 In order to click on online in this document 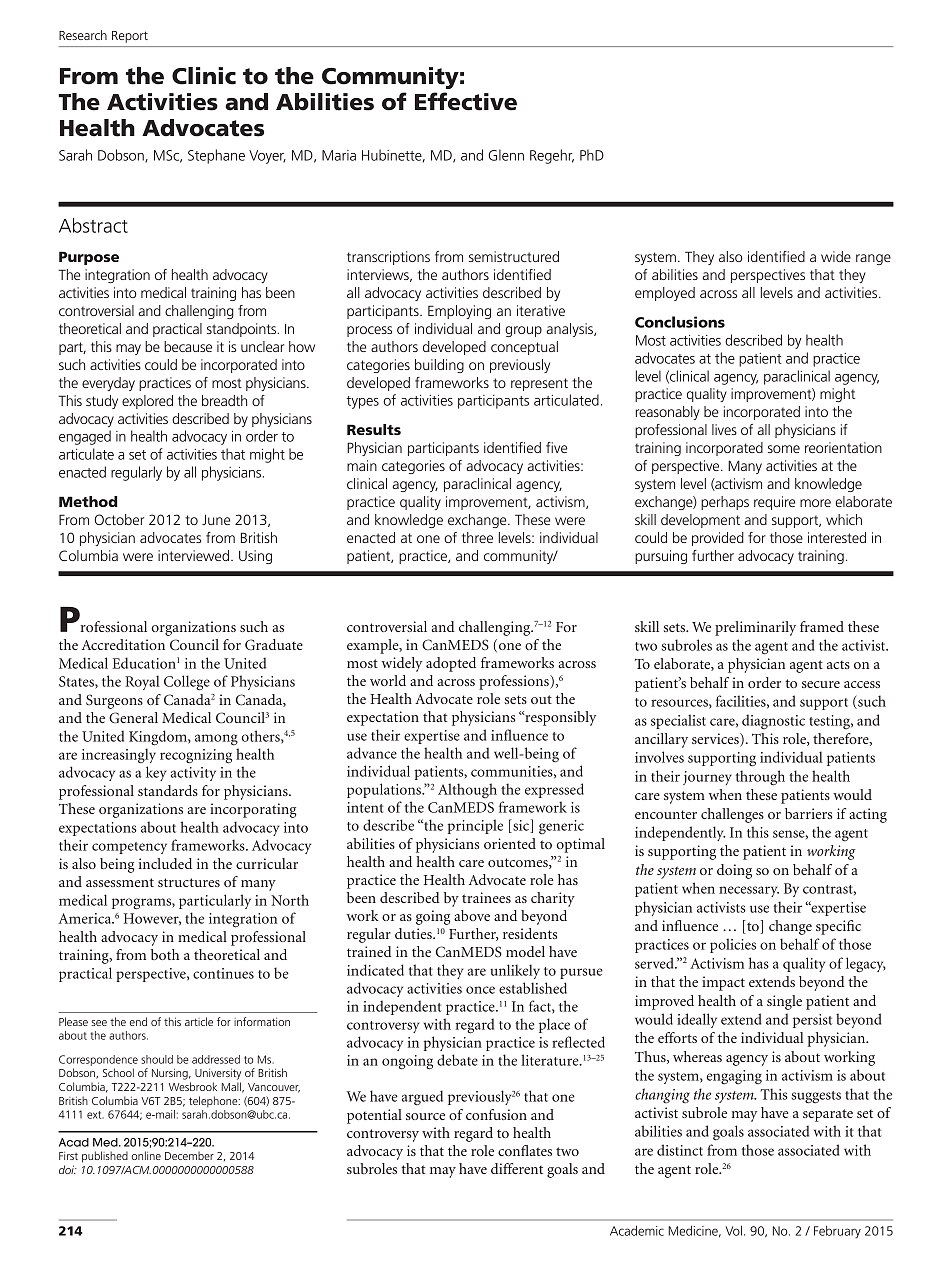, I will do `click(146, 1155)`.
